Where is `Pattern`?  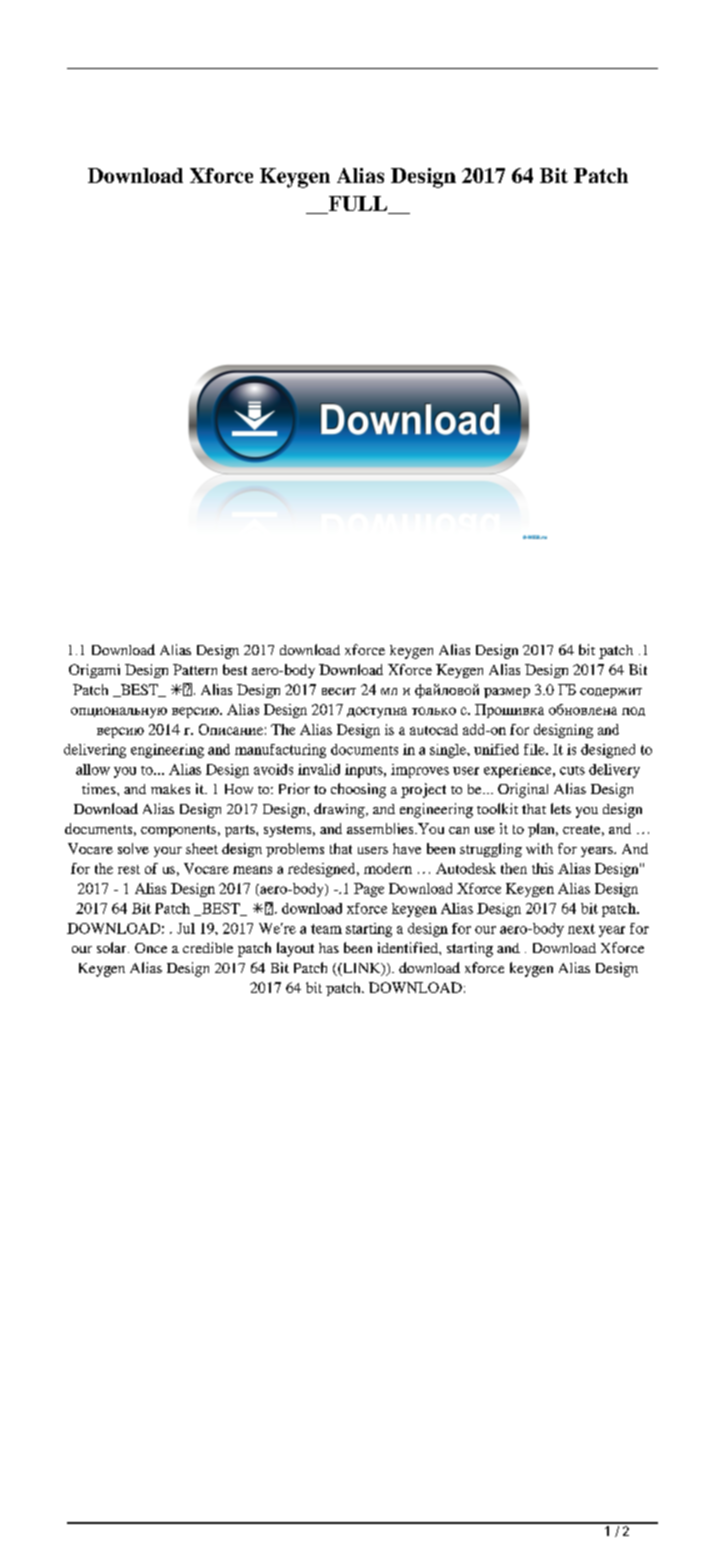 Pattern is located at coordinates (195, 669).
